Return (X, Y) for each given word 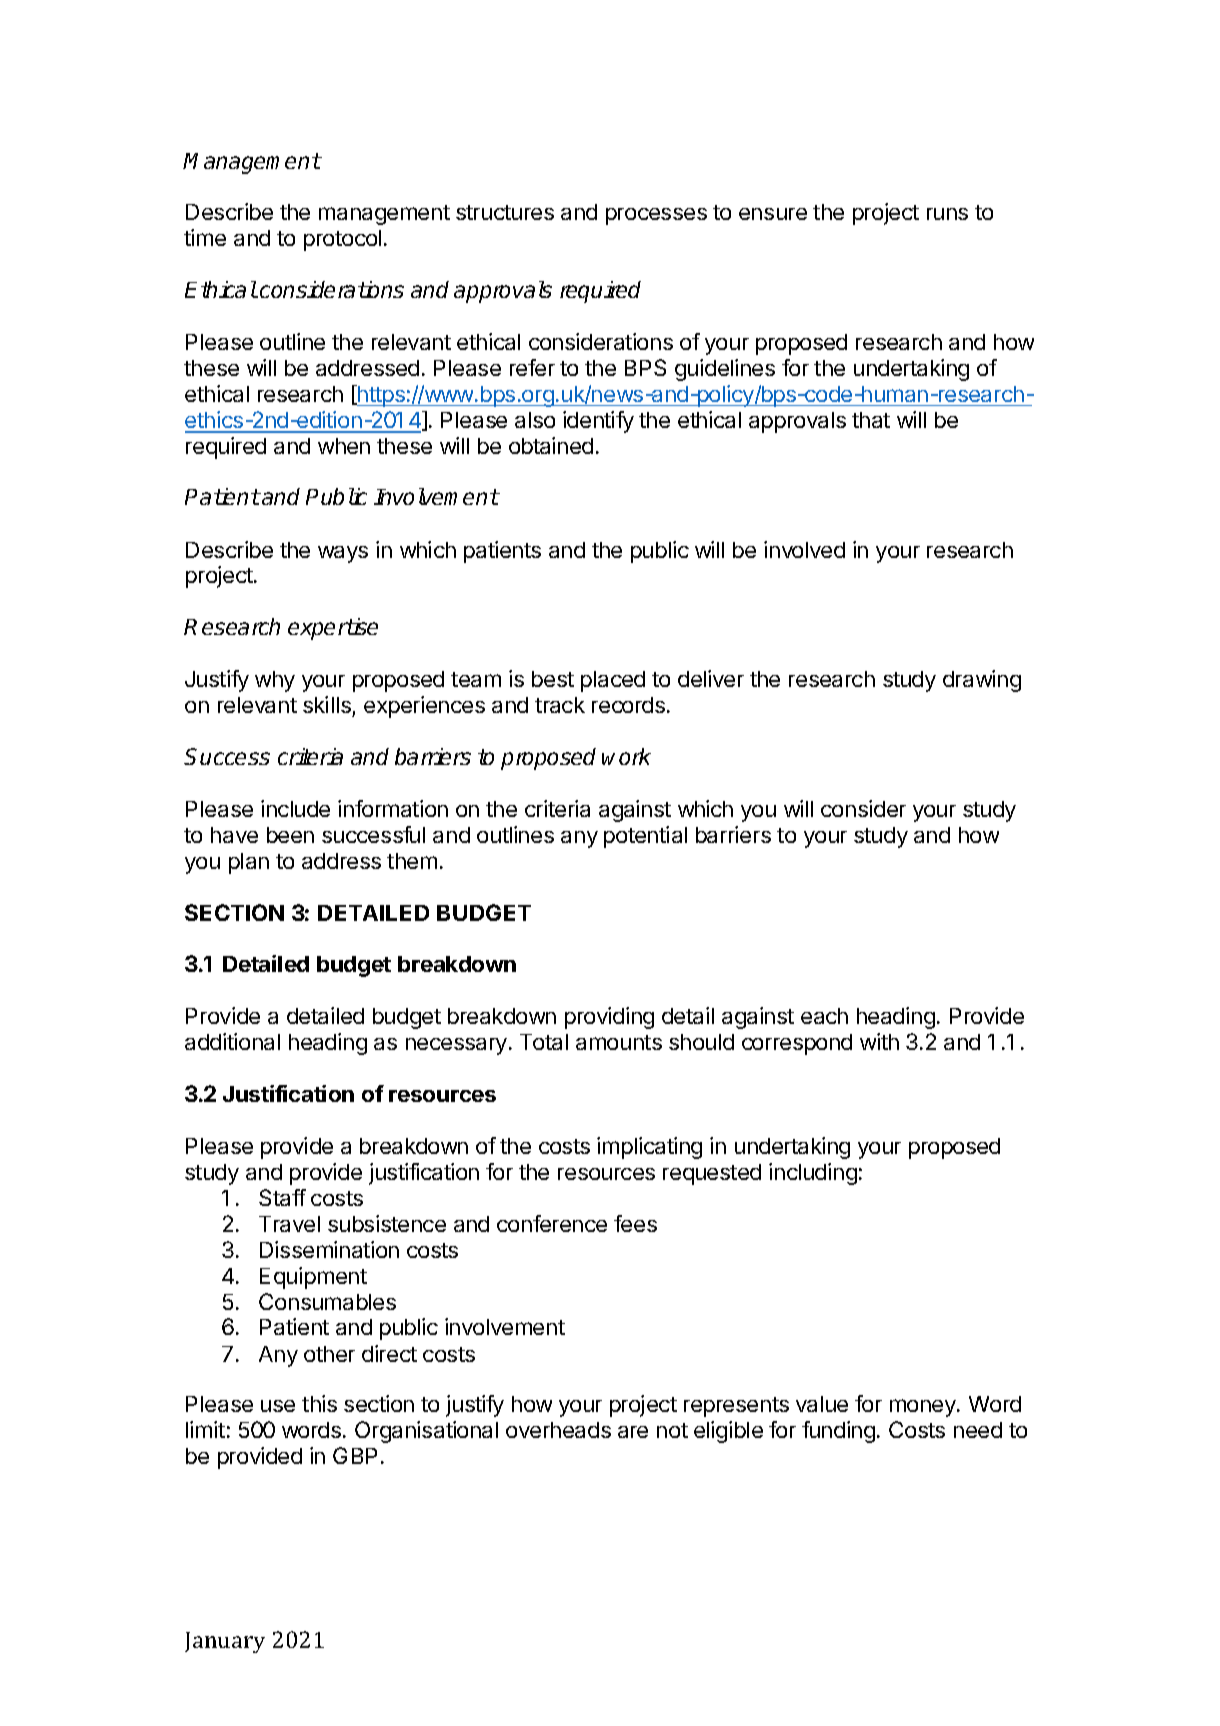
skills (327, 704)
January (225, 1642)
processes (656, 216)
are (633, 1432)
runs (947, 214)
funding (838, 1432)
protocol (342, 240)
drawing (982, 681)
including (813, 1174)
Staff (282, 1197)
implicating (649, 1148)
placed (613, 681)
